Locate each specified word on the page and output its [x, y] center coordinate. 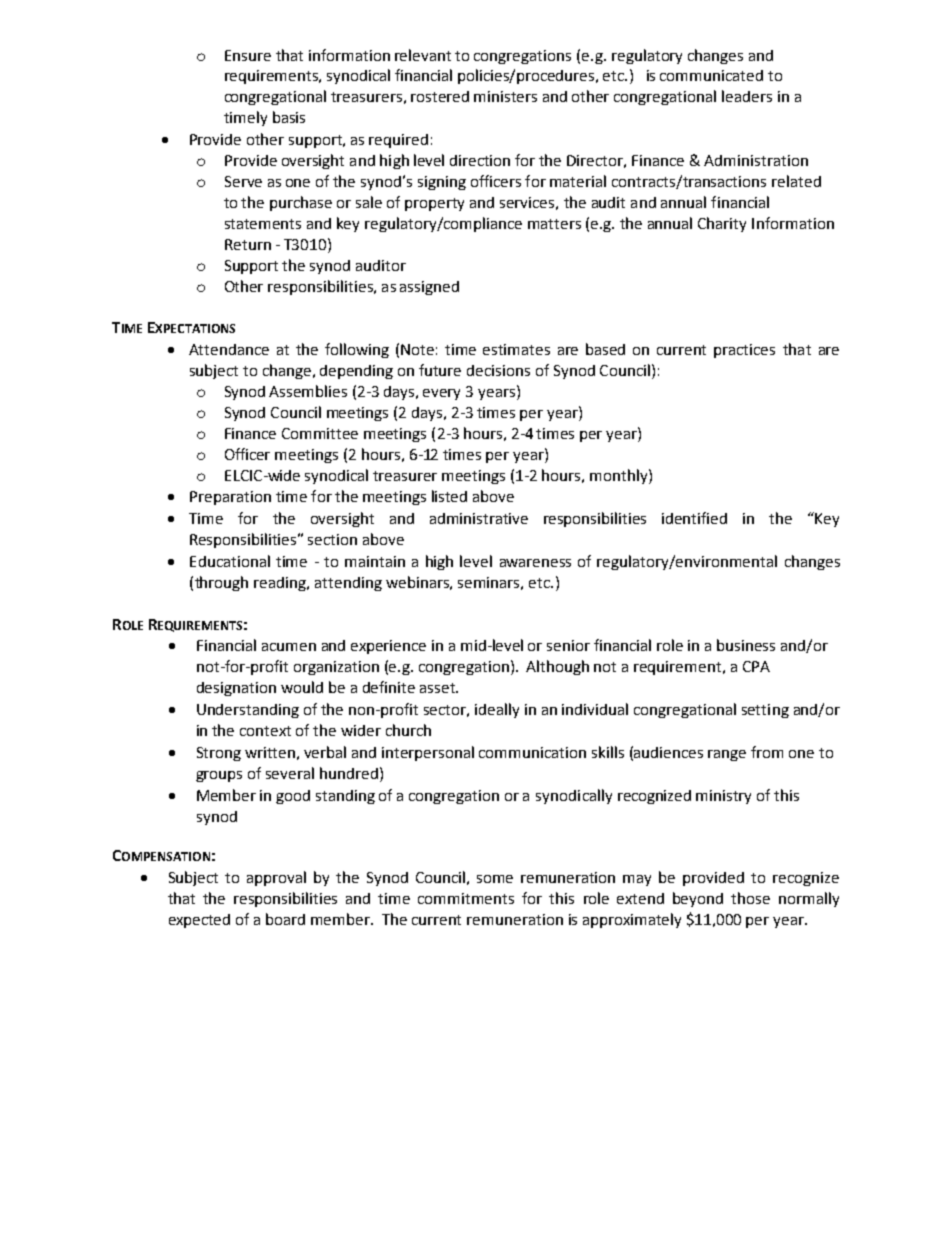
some [495, 879]
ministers [505, 96]
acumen [289, 647]
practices [744, 351]
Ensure [248, 55]
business [746, 645]
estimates [516, 349]
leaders [747, 96]
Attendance [229, 349]
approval [276, 878]
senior [568, 645]
